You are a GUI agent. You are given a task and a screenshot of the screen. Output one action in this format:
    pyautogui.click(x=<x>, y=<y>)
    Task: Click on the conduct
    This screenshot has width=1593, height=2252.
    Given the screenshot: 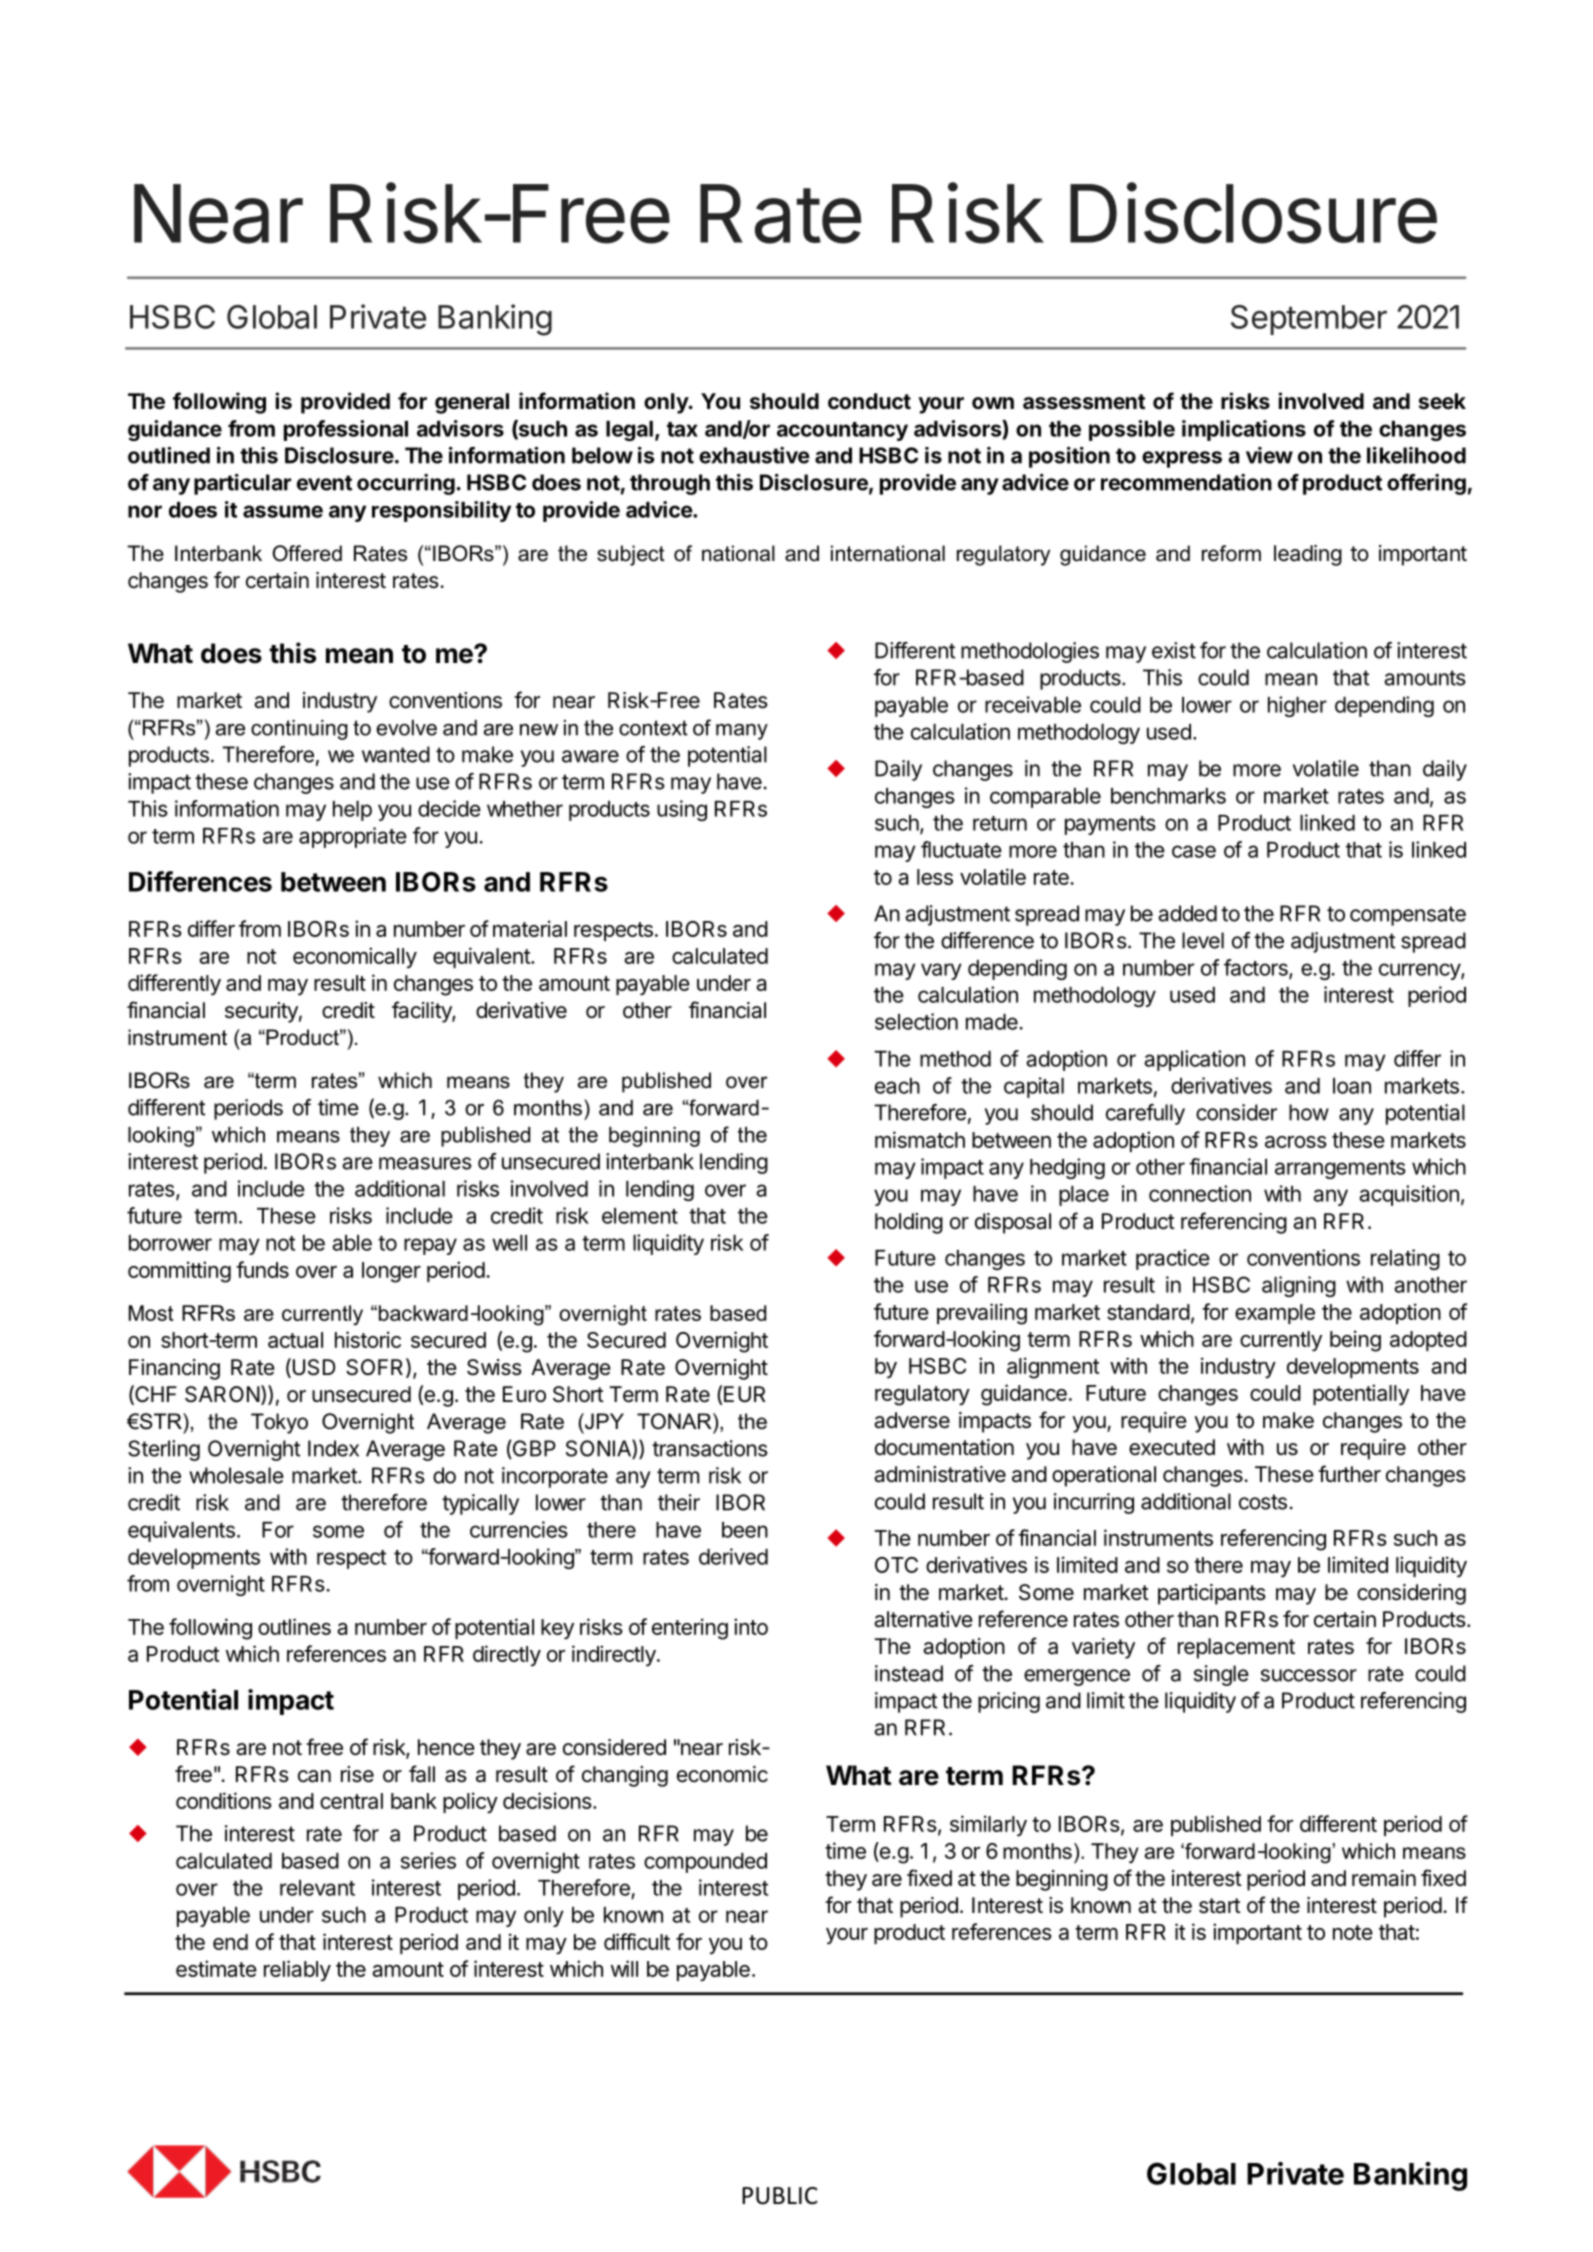 What is the action you would take?
    pyautogui.click(x=869, y=401)
